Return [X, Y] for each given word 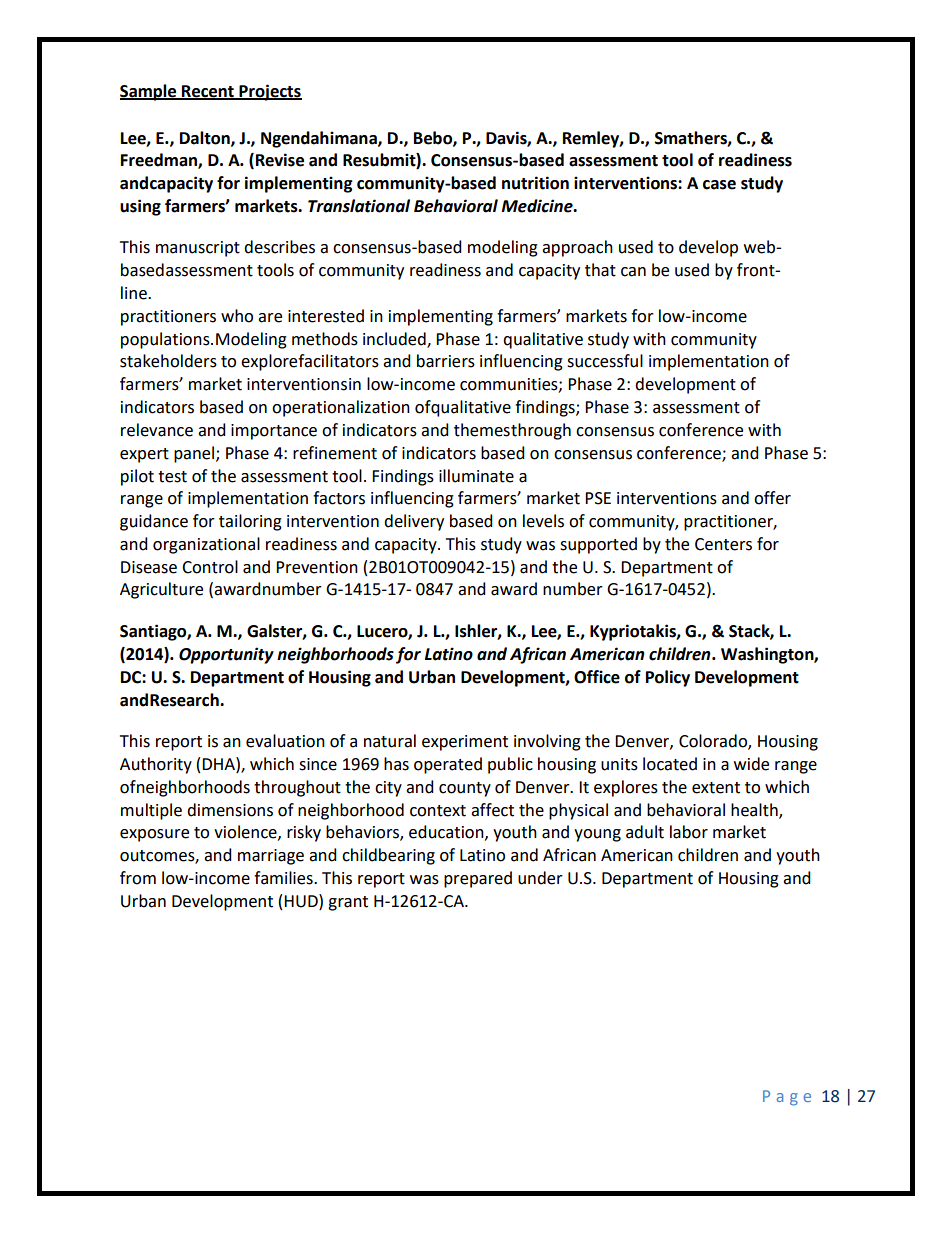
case [719, 185]
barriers [446, 361]
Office [597, 677]
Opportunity [226, 655]
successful [605, 361]
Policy [668, 678]
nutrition [535, 183]
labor [689, 832]
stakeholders [168, 361]
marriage [271, 857]
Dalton [206, 138]
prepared [478, 879]
